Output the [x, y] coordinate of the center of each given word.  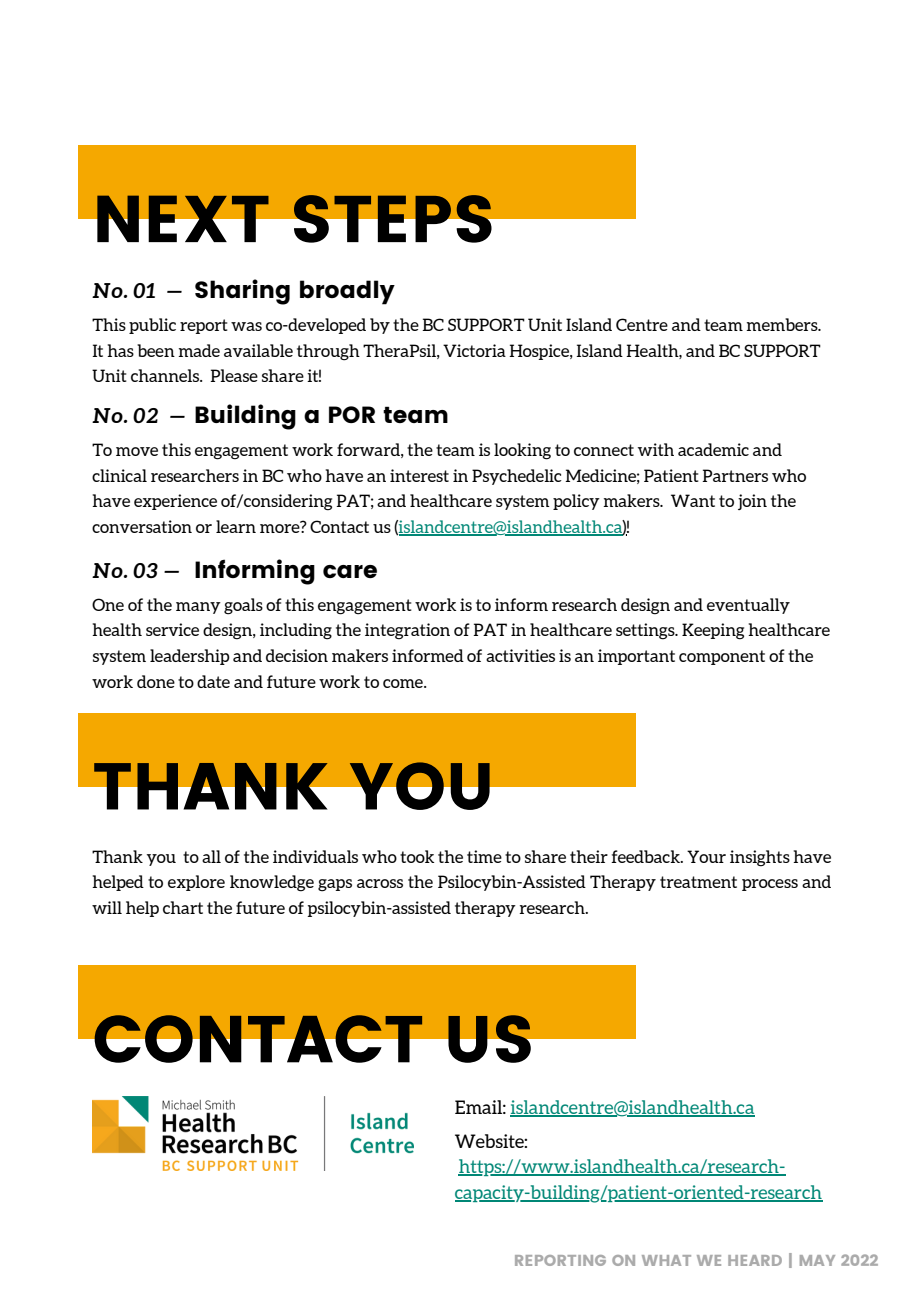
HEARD [755, 1260]
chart [183, 907]
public [152, 326]
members [783, 324]
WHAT [666, 1260]
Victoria [474, 350]
